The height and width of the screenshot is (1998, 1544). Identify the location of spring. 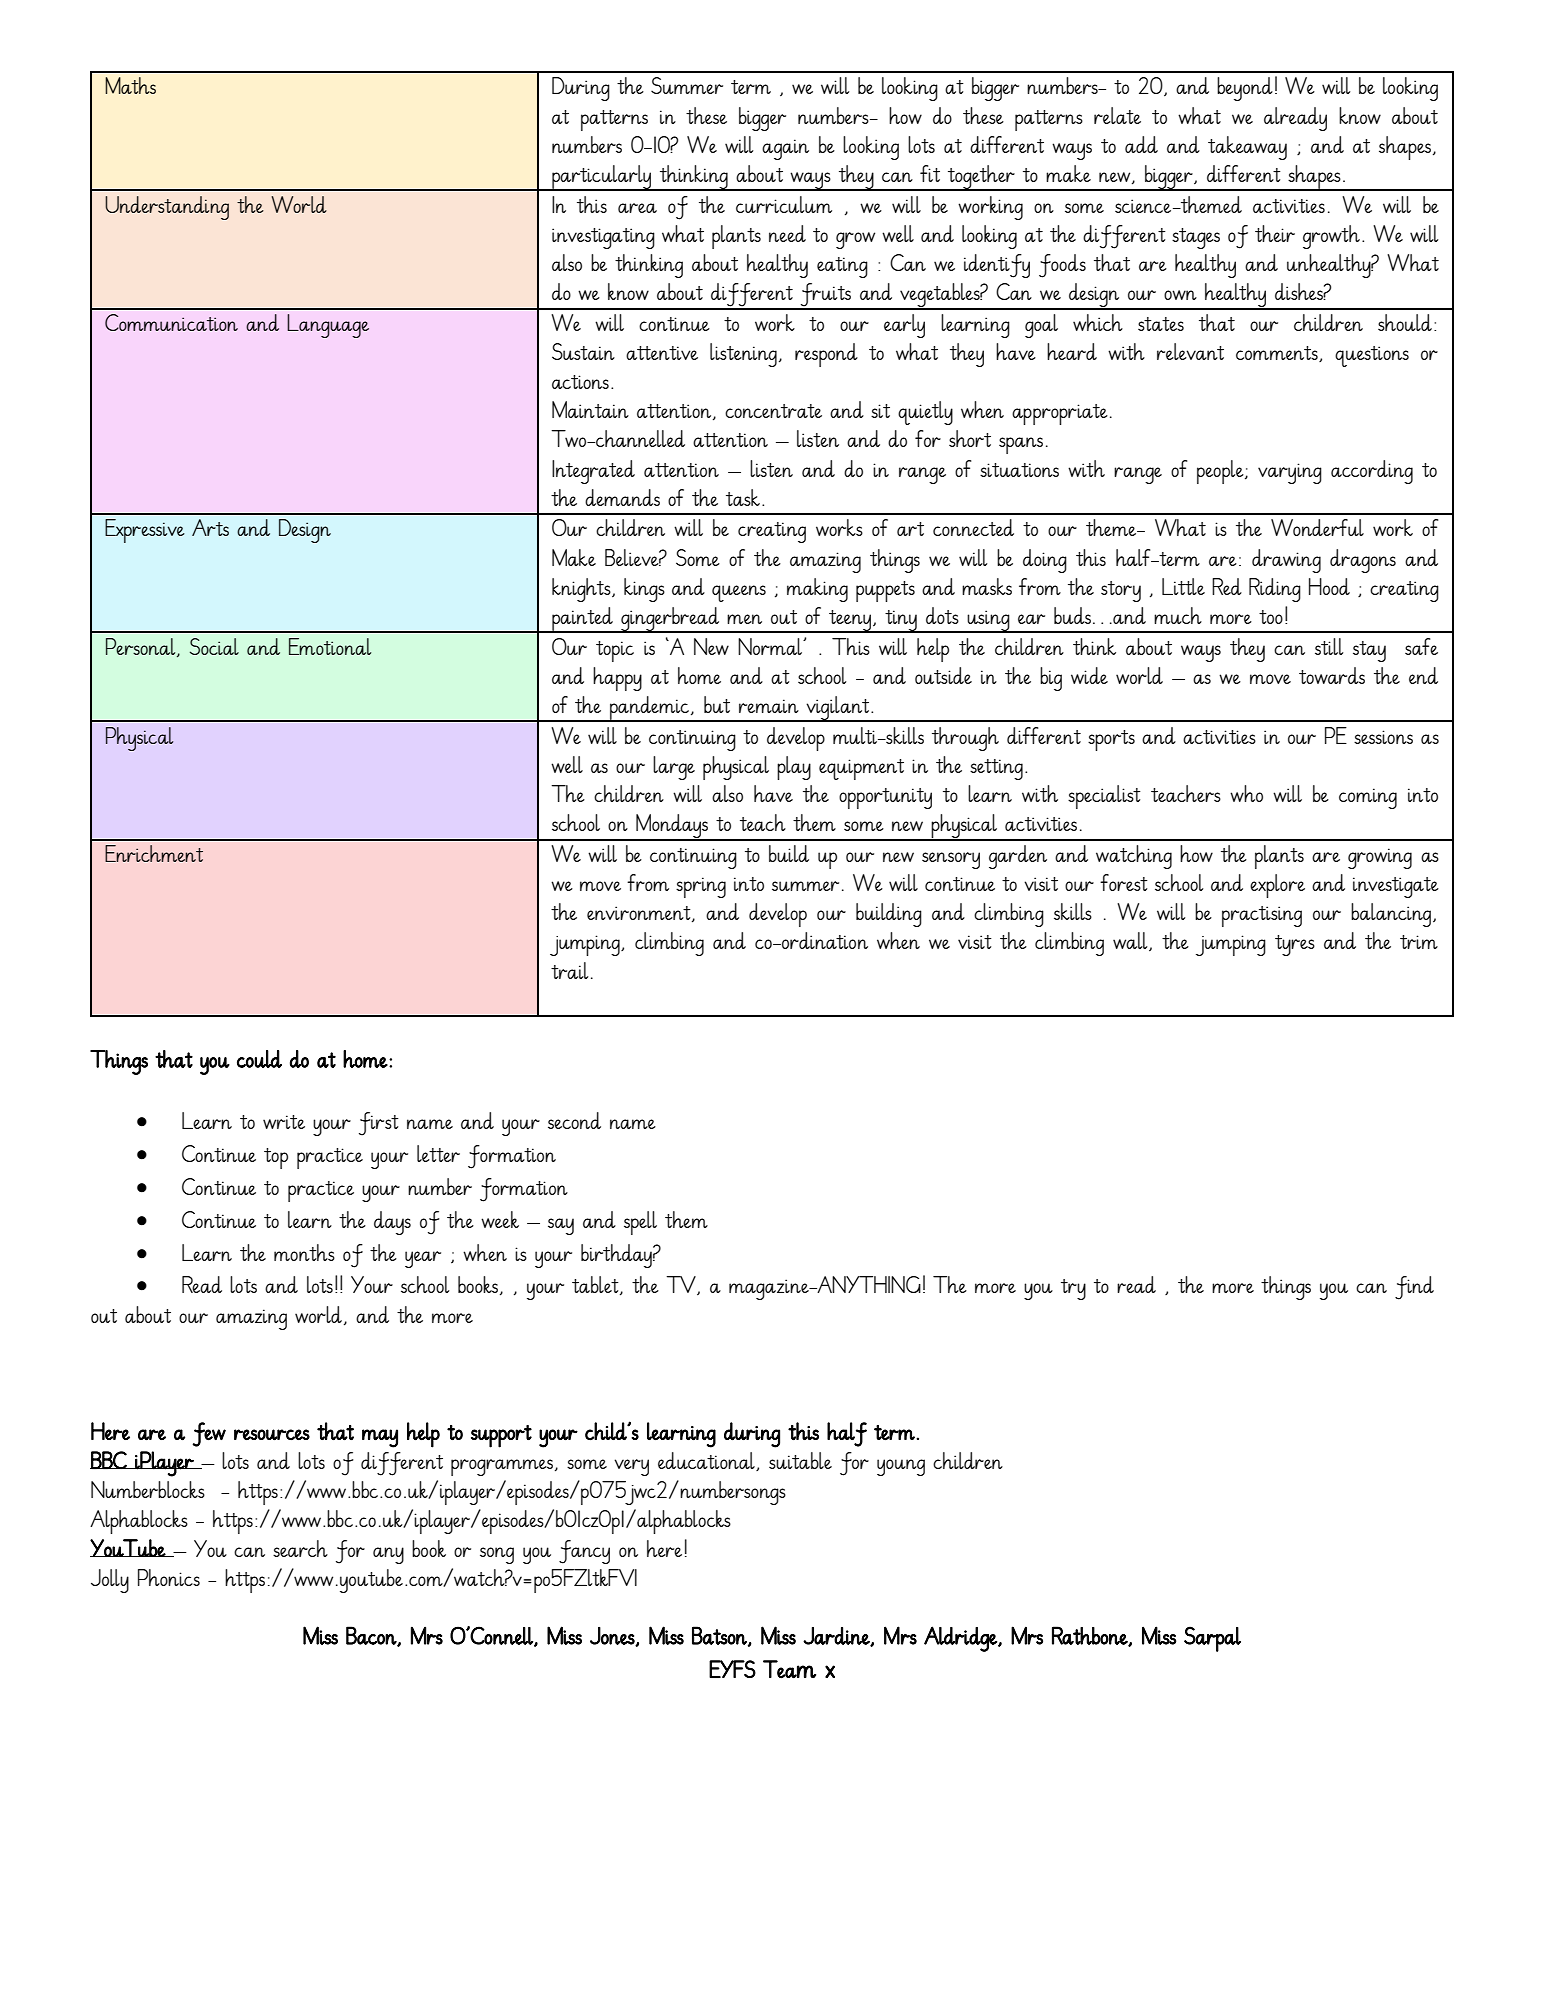
(701, 887).
